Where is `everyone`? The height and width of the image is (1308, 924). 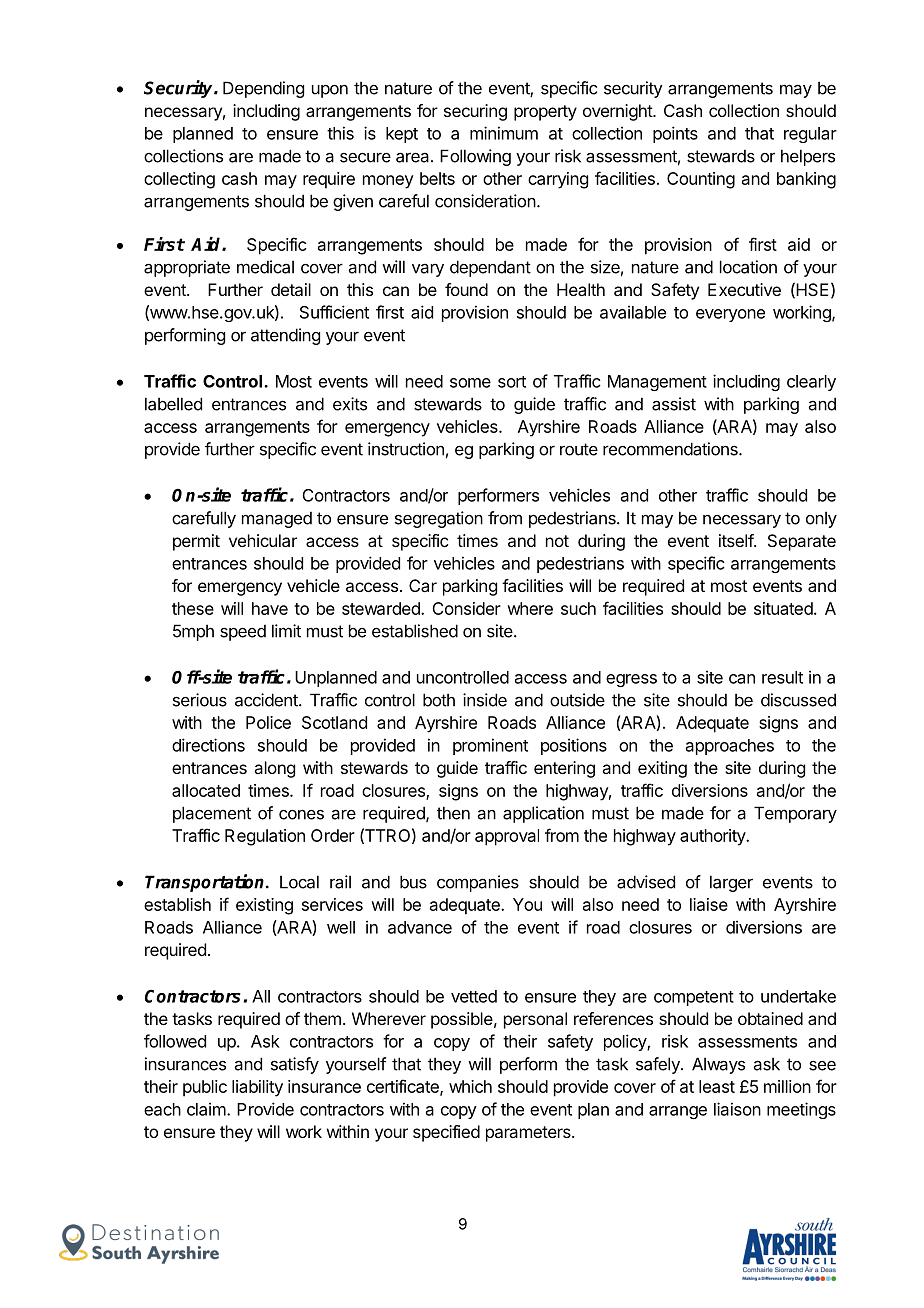 everyone is located at coordinates (730, 315).
